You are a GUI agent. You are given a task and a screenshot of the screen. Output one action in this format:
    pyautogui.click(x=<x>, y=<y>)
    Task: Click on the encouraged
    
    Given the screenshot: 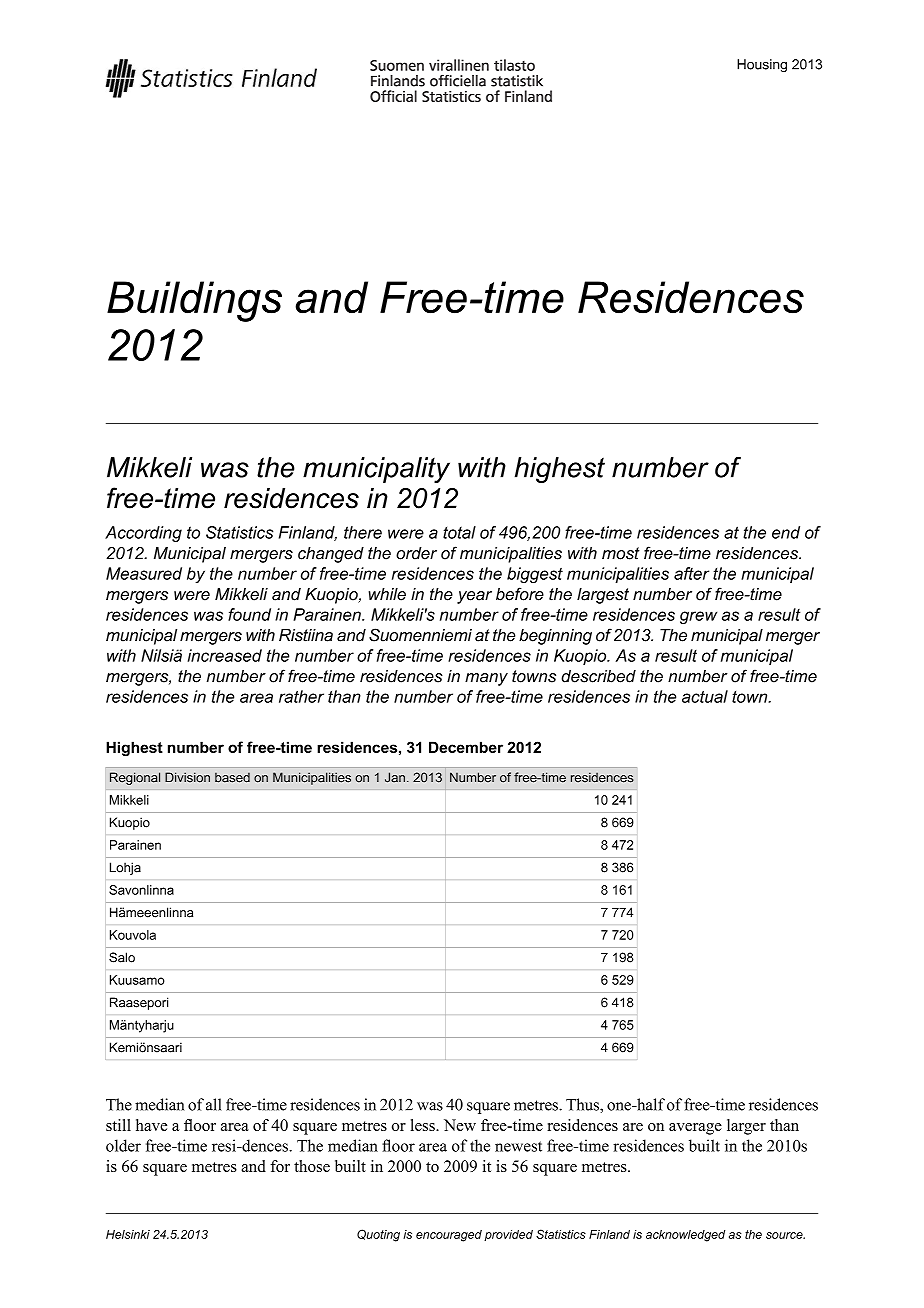 What is the action you would take?
    pyautogui.click(x=449, y=1236)
